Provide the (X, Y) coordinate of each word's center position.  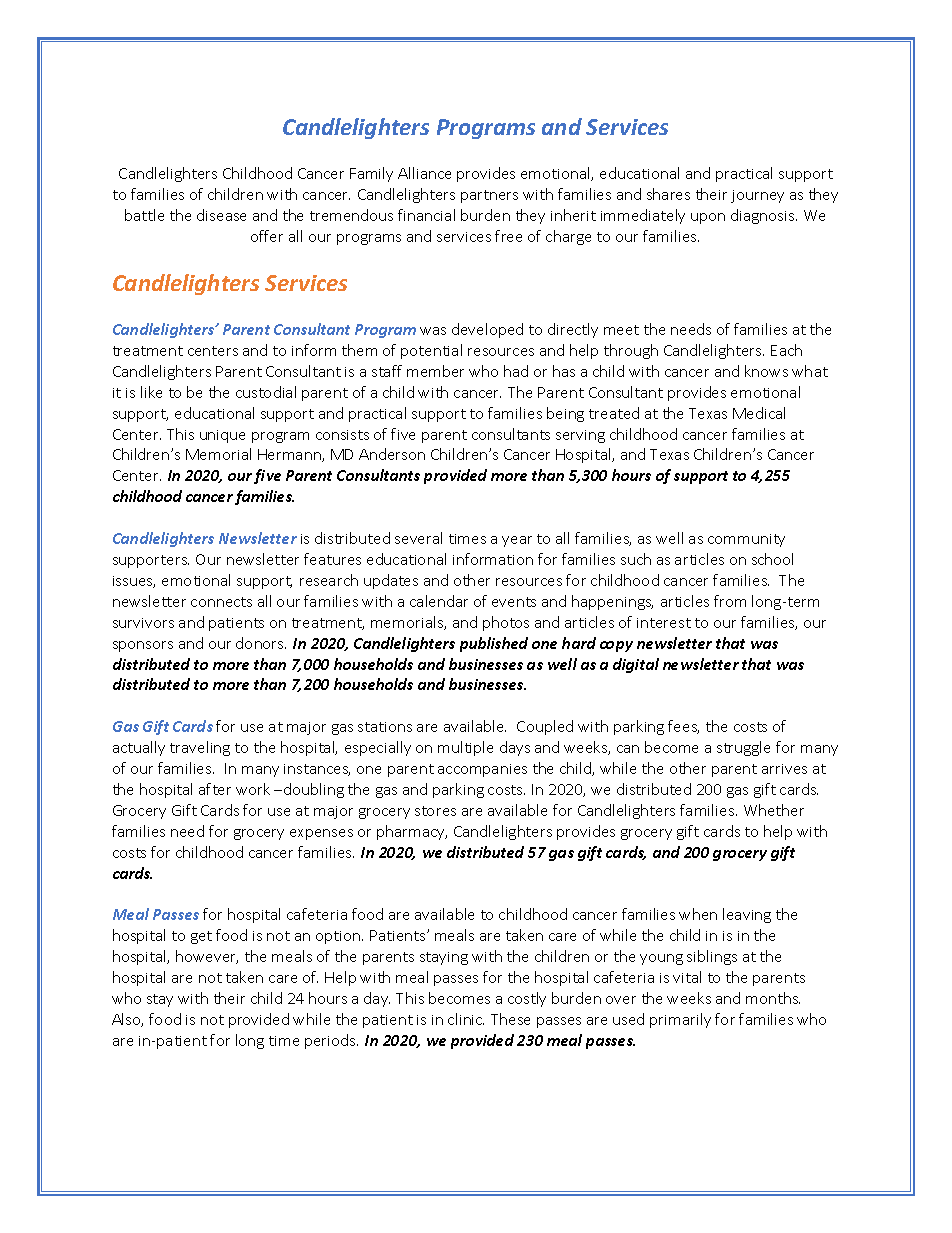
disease (221, 215)
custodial (266, 392)
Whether (774, 810)
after (215, 789)
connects (221, 602)
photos (506, 623)
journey (757, 196)
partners (489, 196)
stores (435, 811)
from (730, 601)
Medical (759, 413)
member (435, 371)
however (207, 957)
